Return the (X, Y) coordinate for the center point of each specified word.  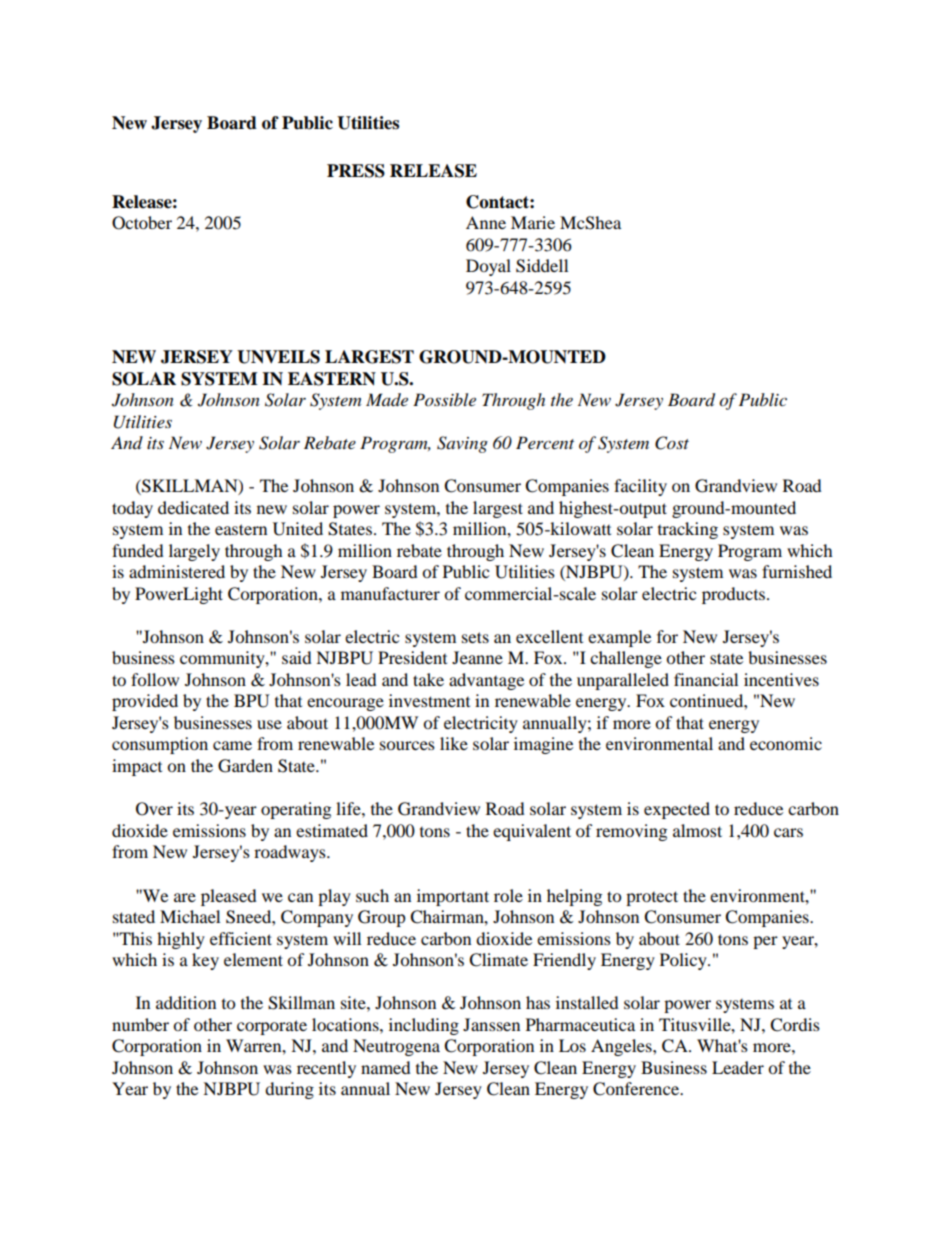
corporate (272, 1027)
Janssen (491, 1024)
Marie (533, 222)
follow (155, 679)
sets (475, 637)
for (667, 636)
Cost (672, 443)
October (142, 223)
